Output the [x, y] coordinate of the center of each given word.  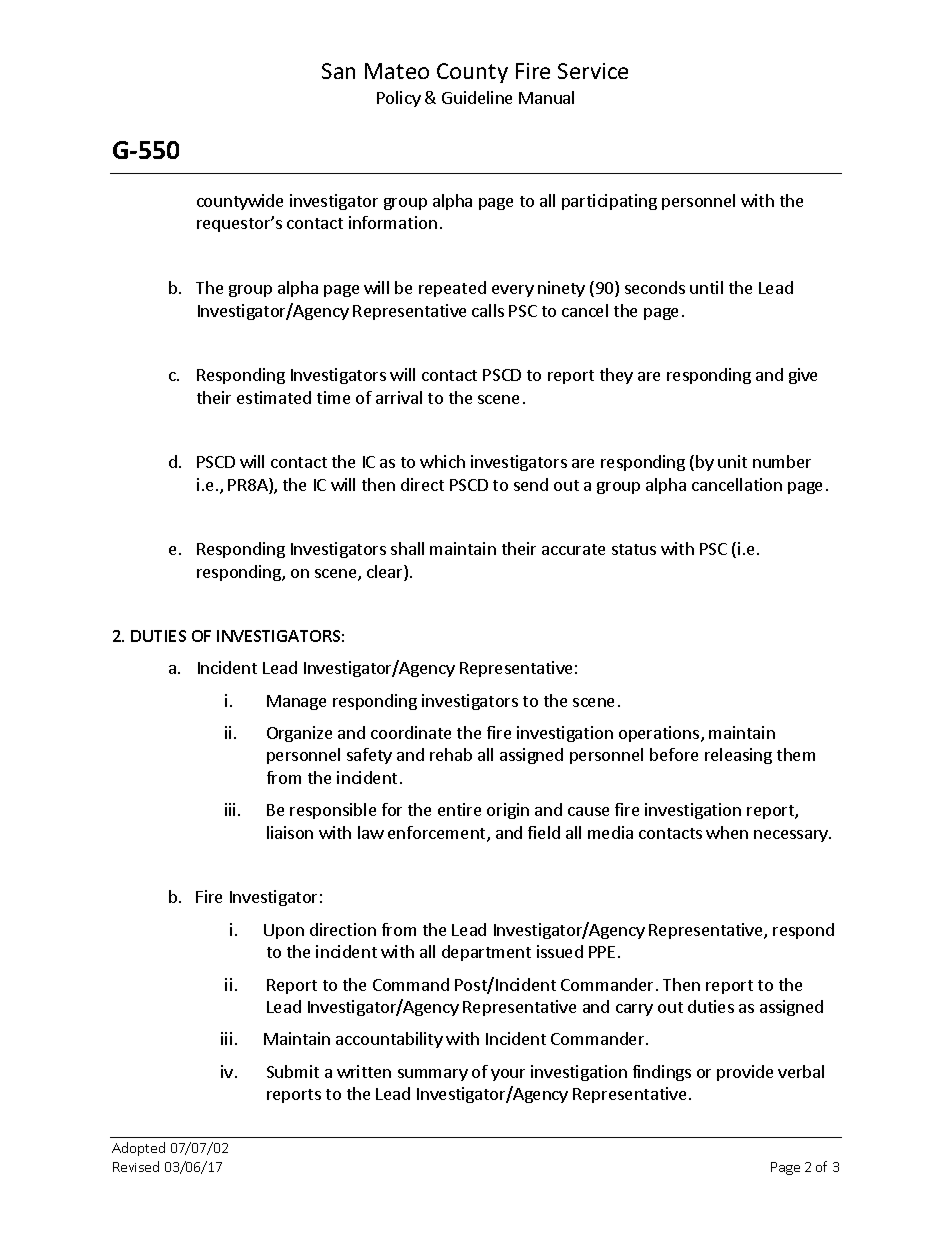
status [634, 549]
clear [386, 573]
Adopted [138, 1149]
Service [593, 71]
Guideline [477, 97]
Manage [296, 702]
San [338, 71]
